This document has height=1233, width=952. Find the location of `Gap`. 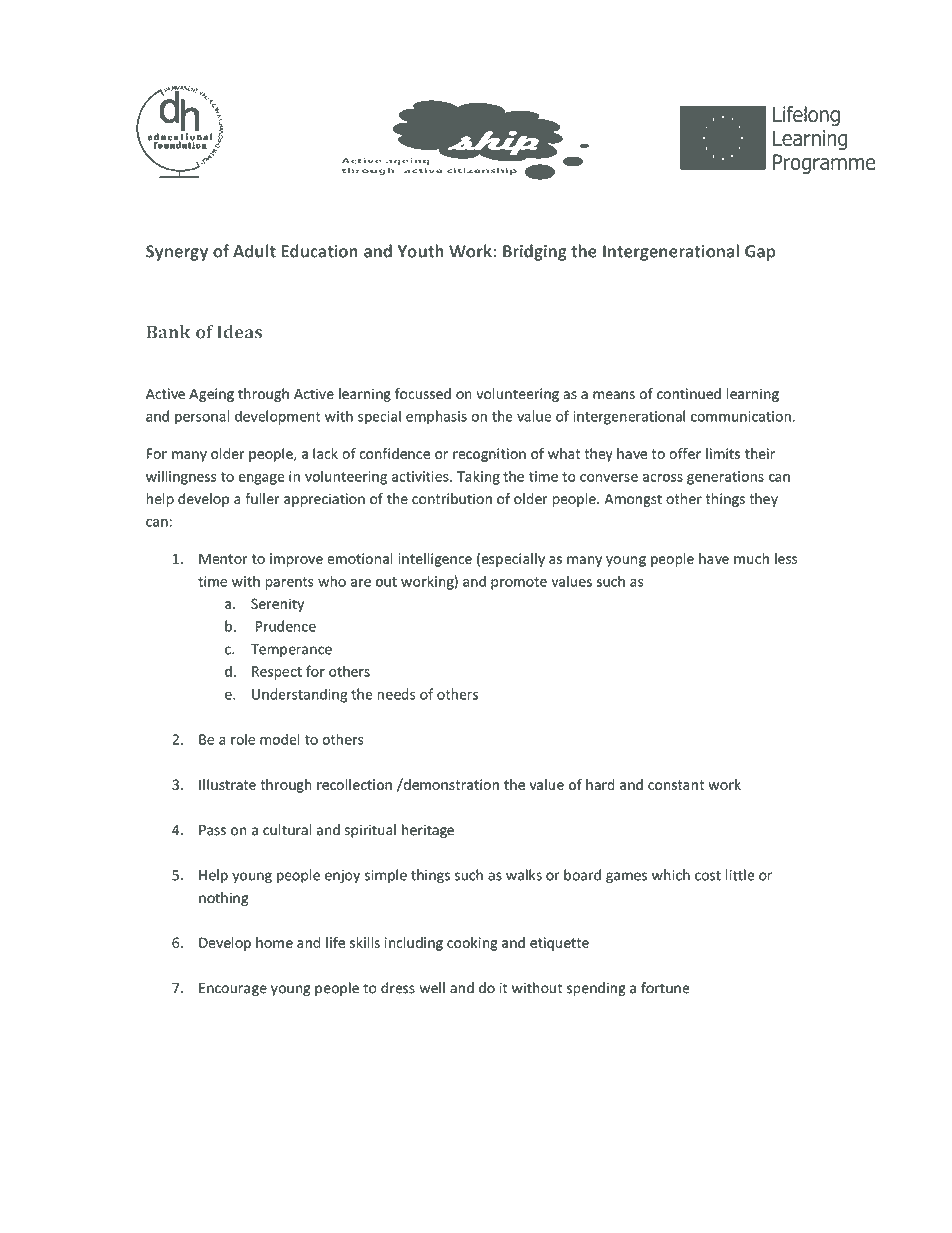

Gap is located at coordinates (760, 253).
